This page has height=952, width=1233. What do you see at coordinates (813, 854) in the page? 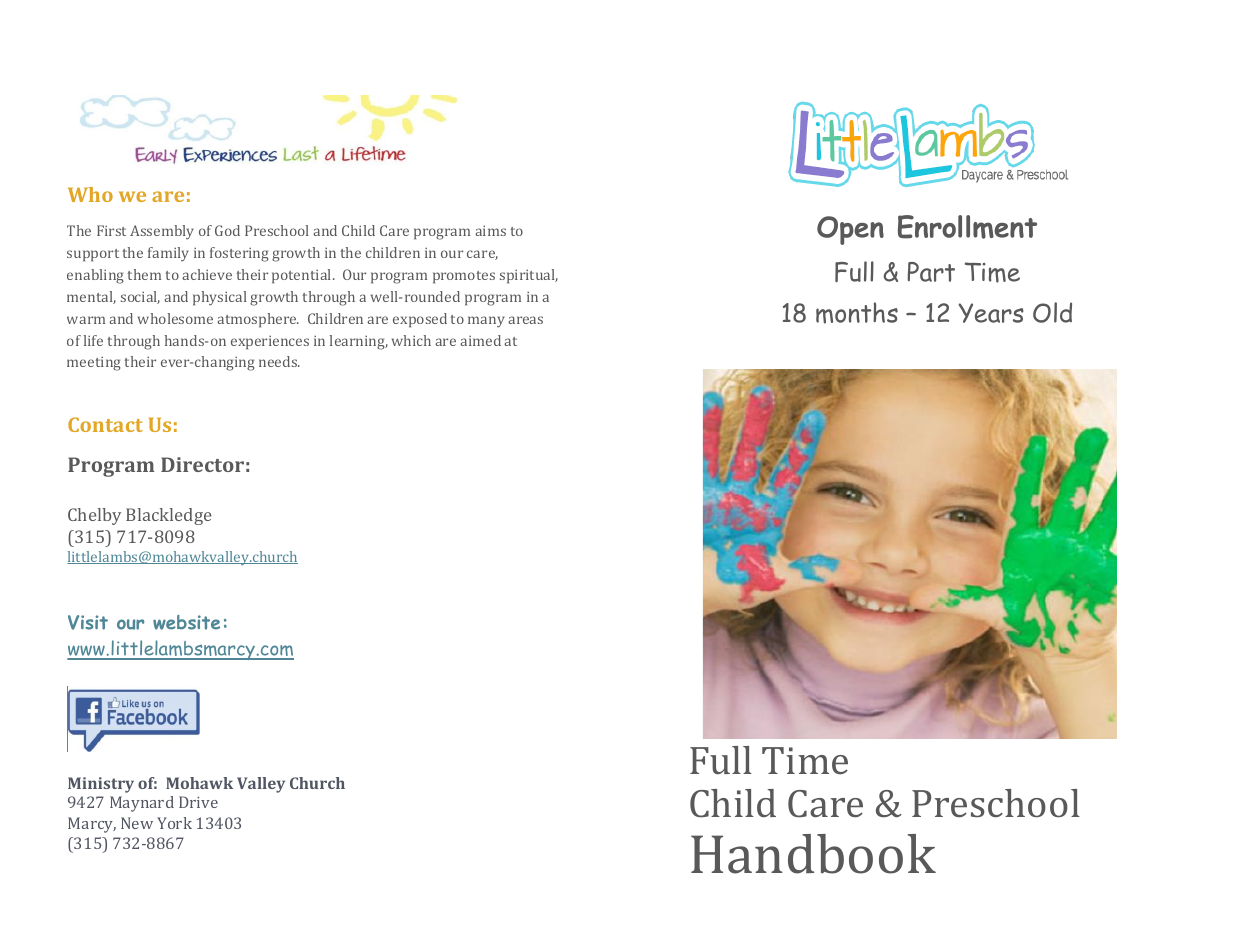
I see `Handbook` at bounding box center [813, 854].
